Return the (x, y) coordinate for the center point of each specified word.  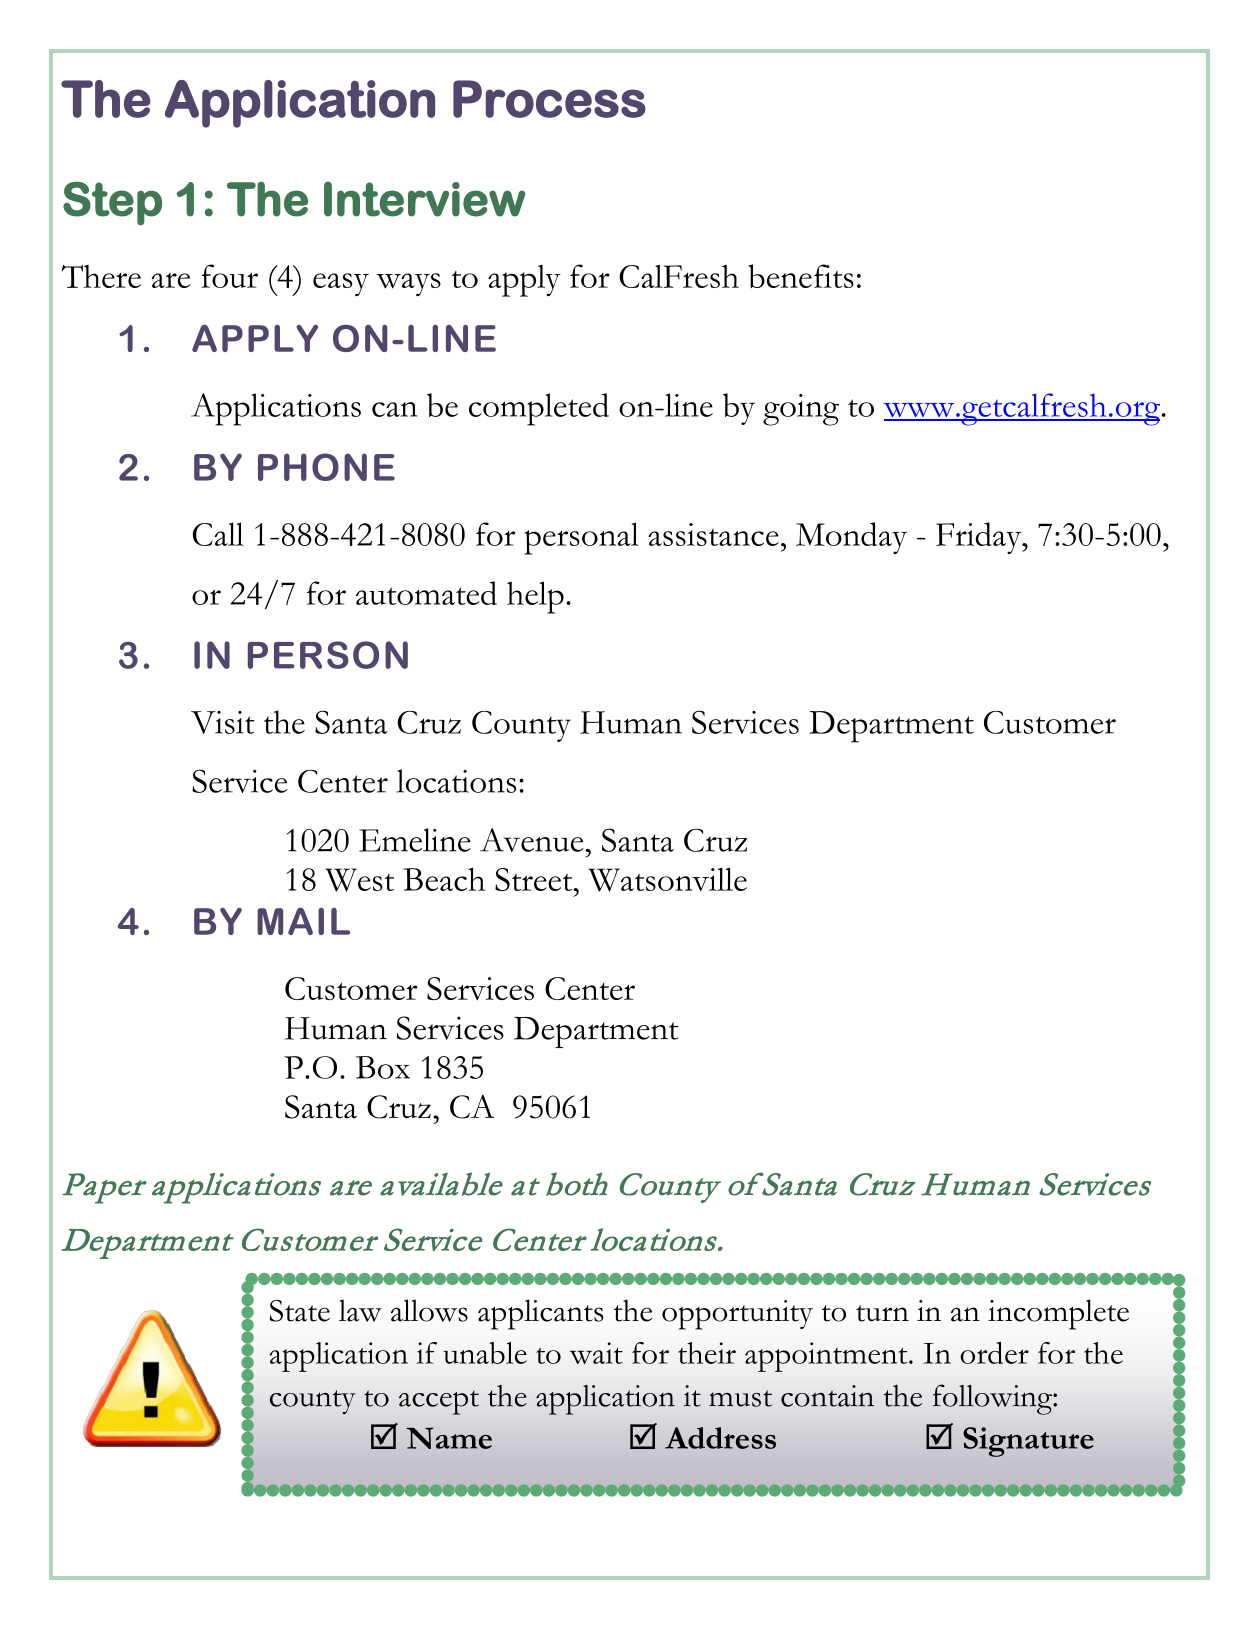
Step (112, 203)
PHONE (326, 467)
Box (383, 1067)
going (801, 410)
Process (549, 99)
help (535, 597)
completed (539, 409)
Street (535, 879)
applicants (541, 1314)
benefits (801, 276)
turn (882, 1313)
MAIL (303, 921)
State (300, 1311)
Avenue (532, 840)
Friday (980, 538)
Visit (223, 722)
